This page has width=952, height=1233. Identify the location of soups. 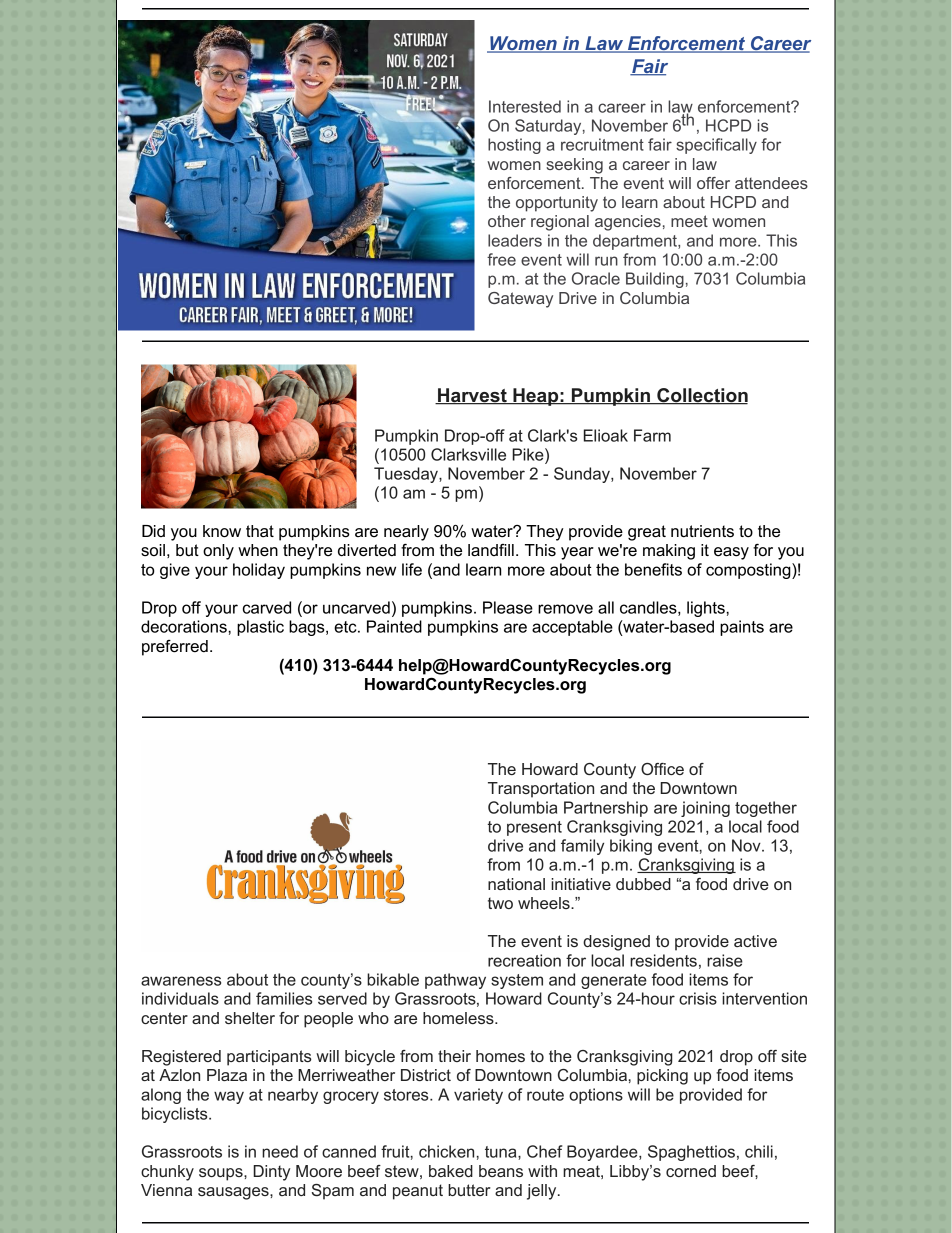
(222, 1174).
